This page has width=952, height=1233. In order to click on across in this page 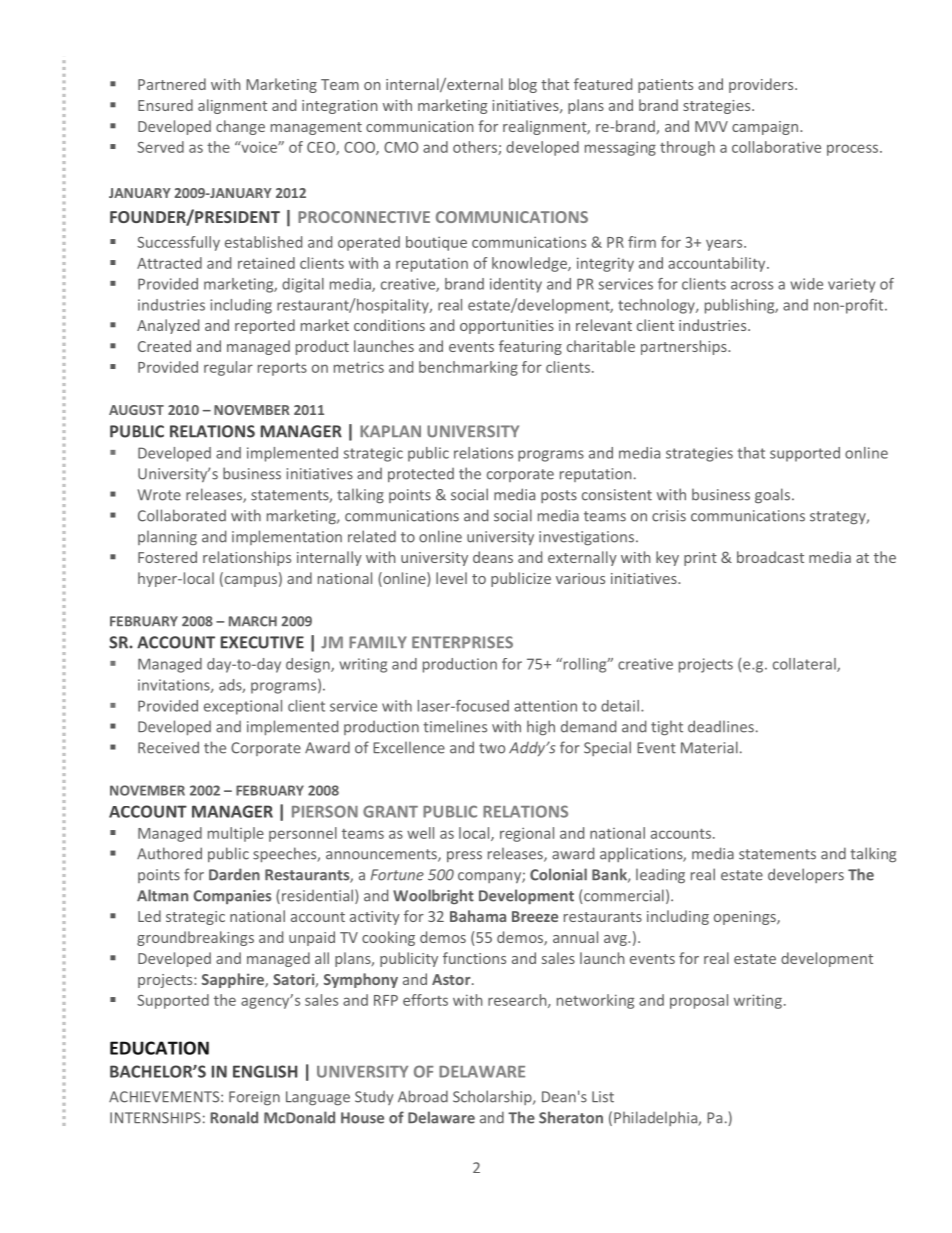, I will do `click(752, 285)`.
